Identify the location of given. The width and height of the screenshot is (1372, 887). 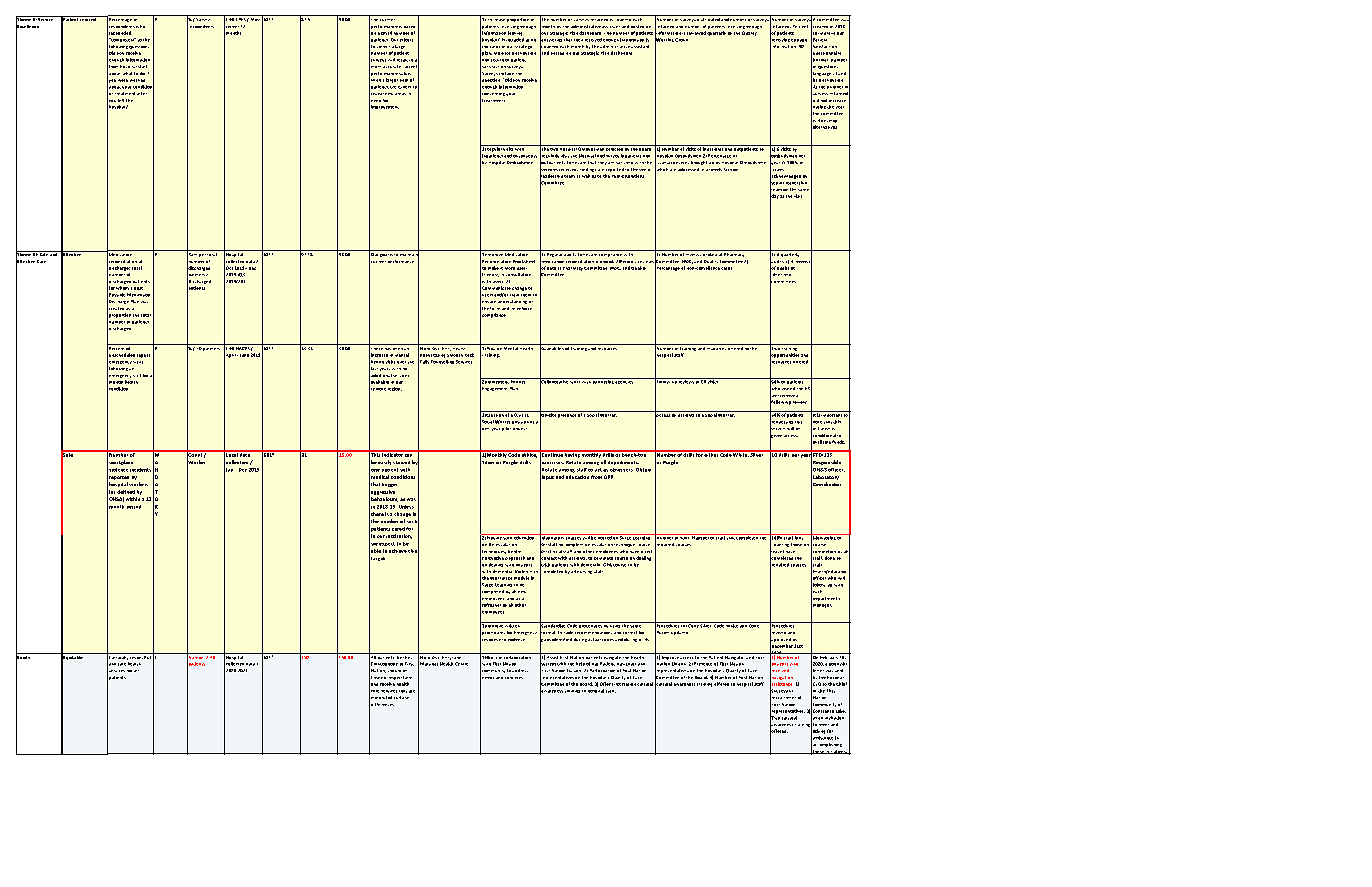
(776, 435).
